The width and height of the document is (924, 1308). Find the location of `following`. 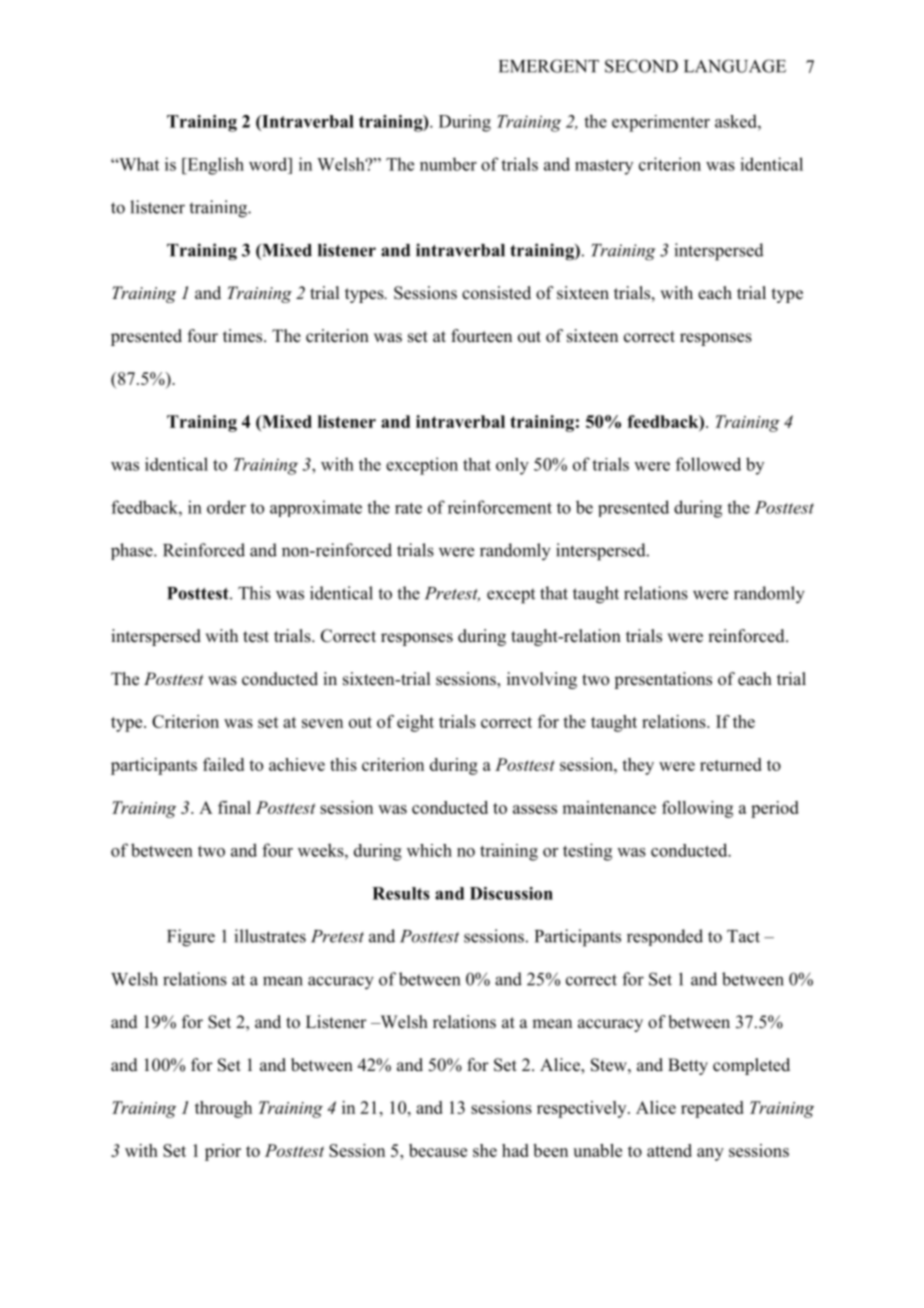

following is located at coordinates (697, 809).
